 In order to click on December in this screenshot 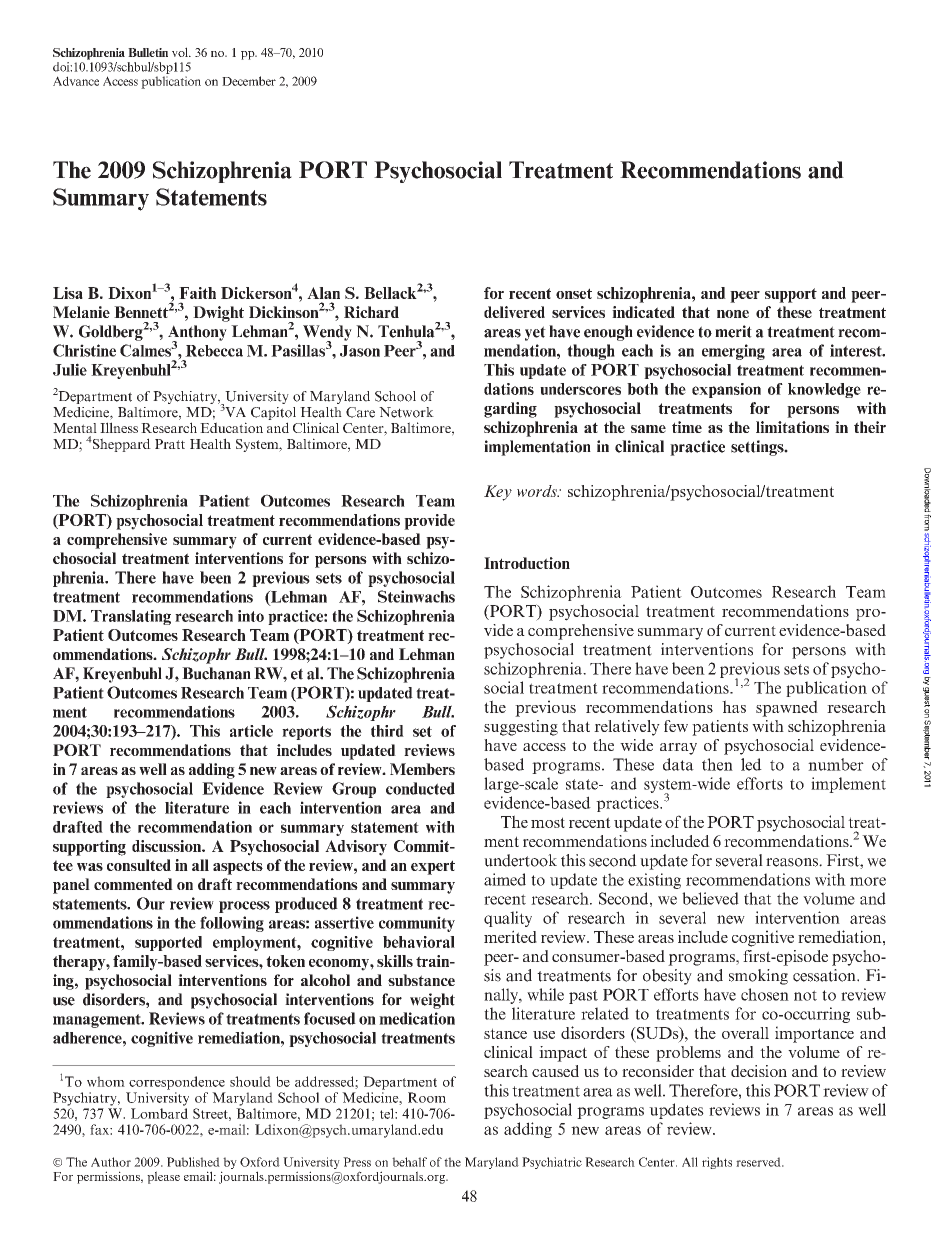, I will do `click(249, 81)`.
